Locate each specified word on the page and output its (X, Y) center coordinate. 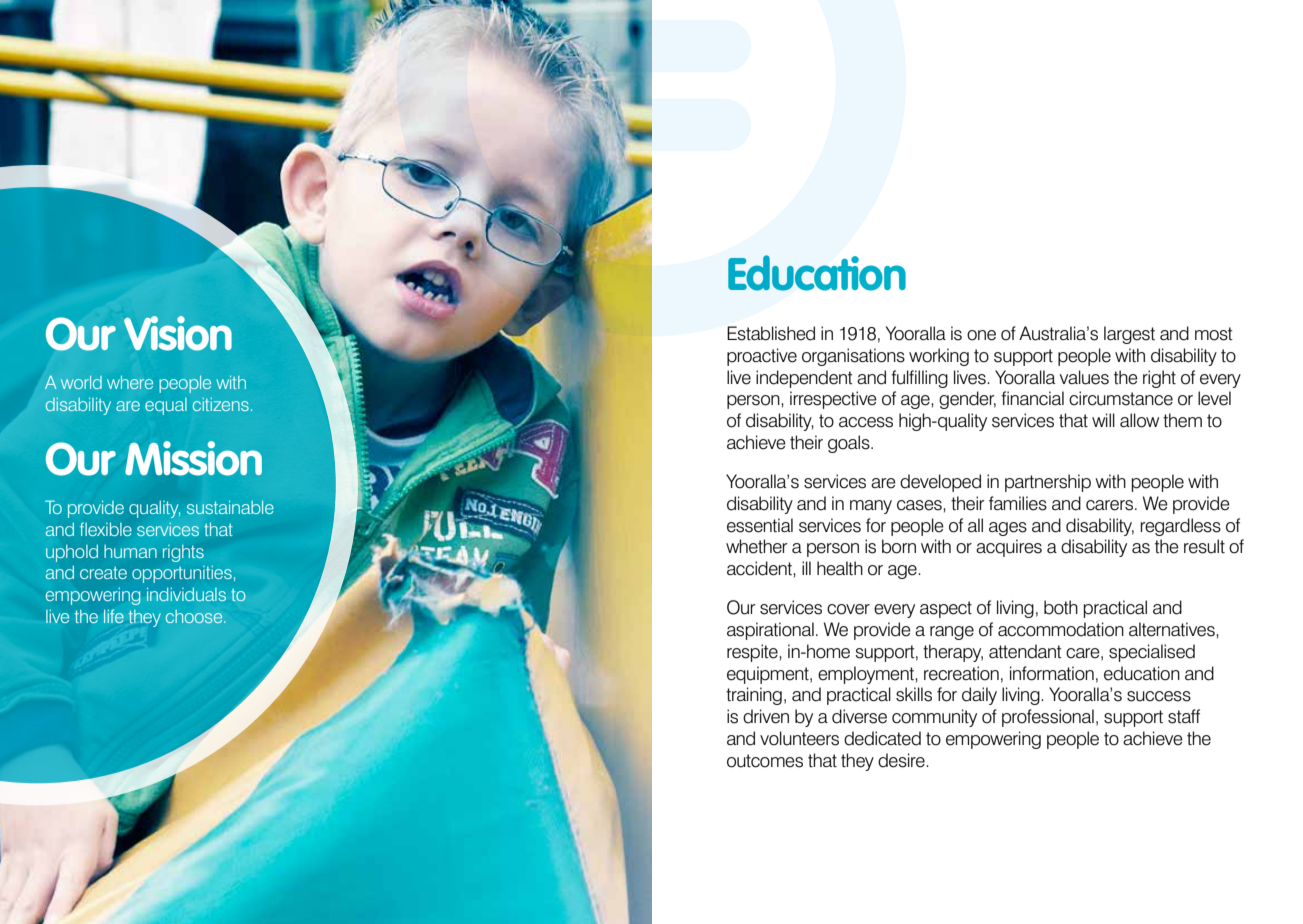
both (1061, 607)
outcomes (765, 761)
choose (195, 616)
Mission (193, 458)
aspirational (770, 631)
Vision (178, 333)
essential (760, 525)
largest (1129, 335)
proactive (762, 357)
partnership (1048, 483)
